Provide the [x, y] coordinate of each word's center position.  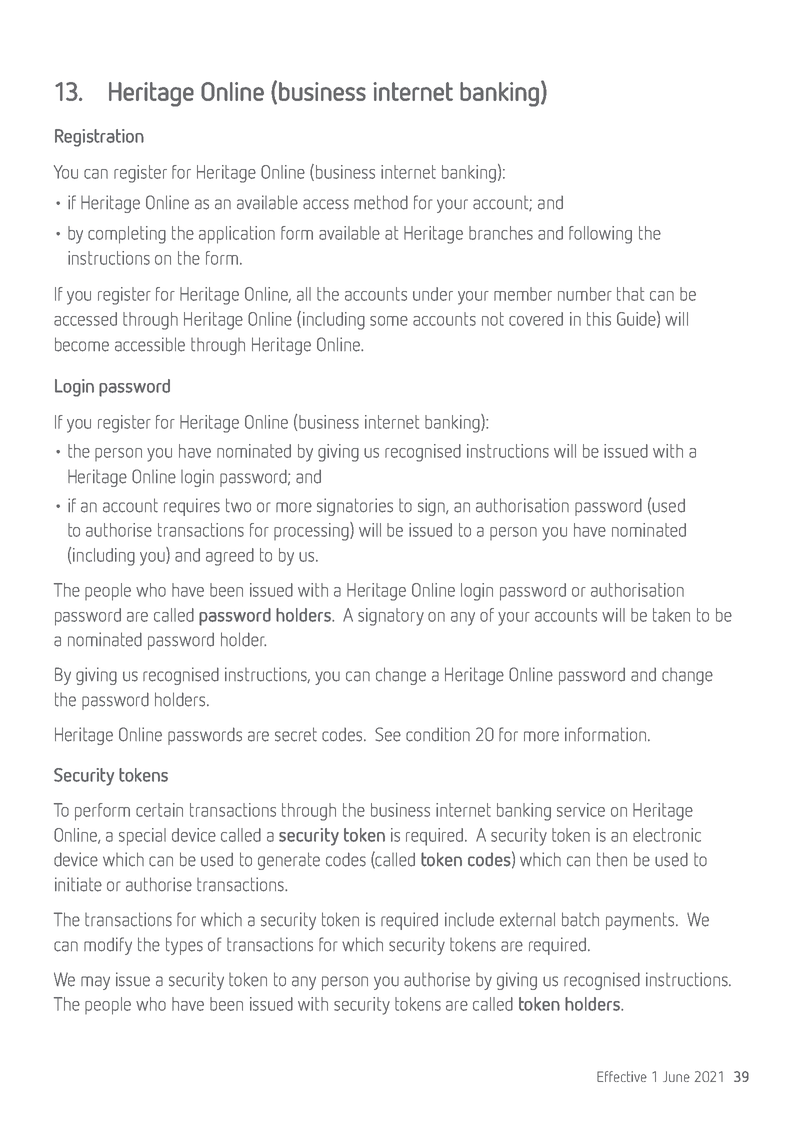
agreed [230, 557]
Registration [99, 138]
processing [312, 531]
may [95, 983]
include [469, 919]
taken [671, 615]
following [600, 235]
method [381, 202]
